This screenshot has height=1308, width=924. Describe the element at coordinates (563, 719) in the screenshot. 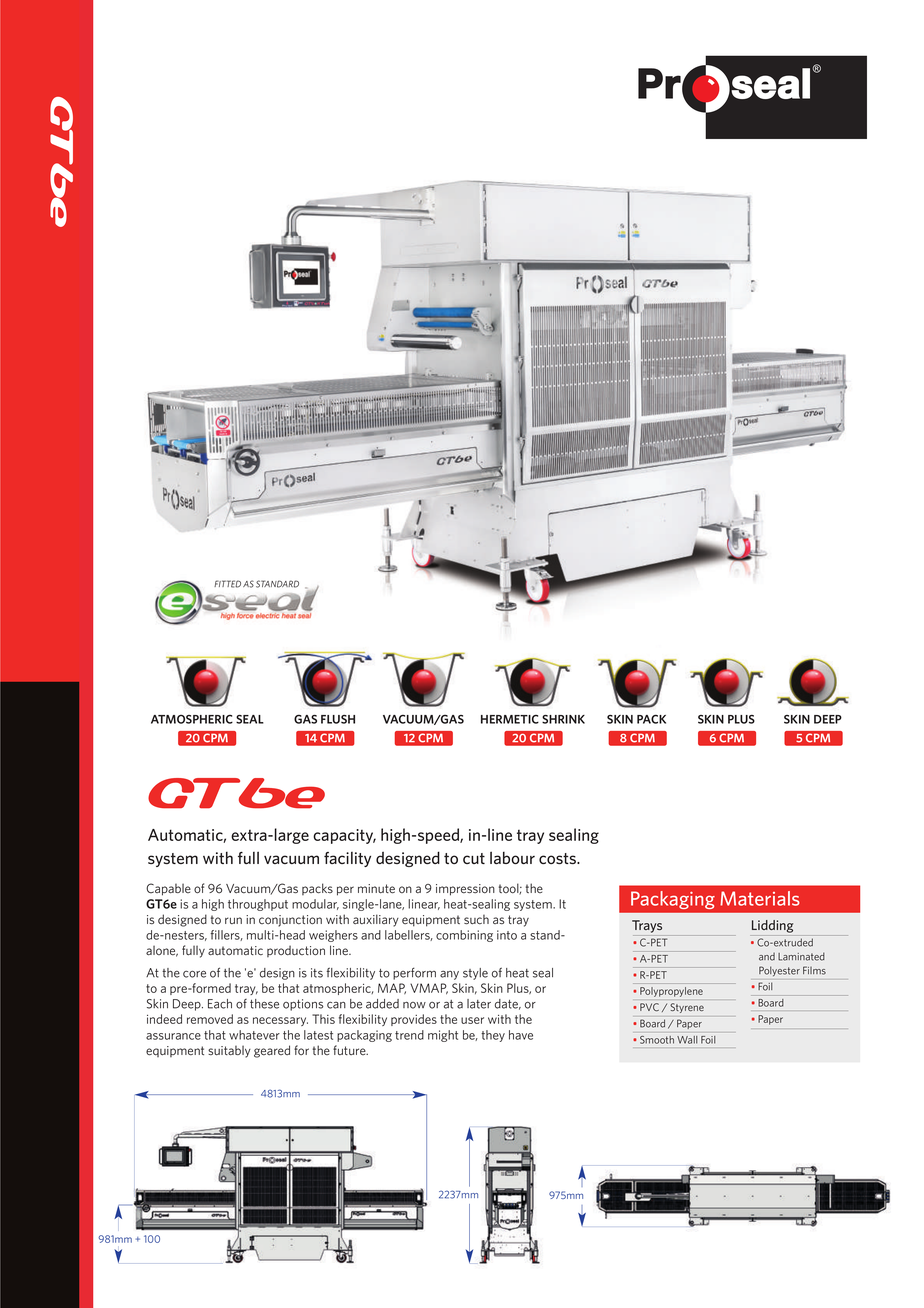

I see `SHRINK` at that location.
